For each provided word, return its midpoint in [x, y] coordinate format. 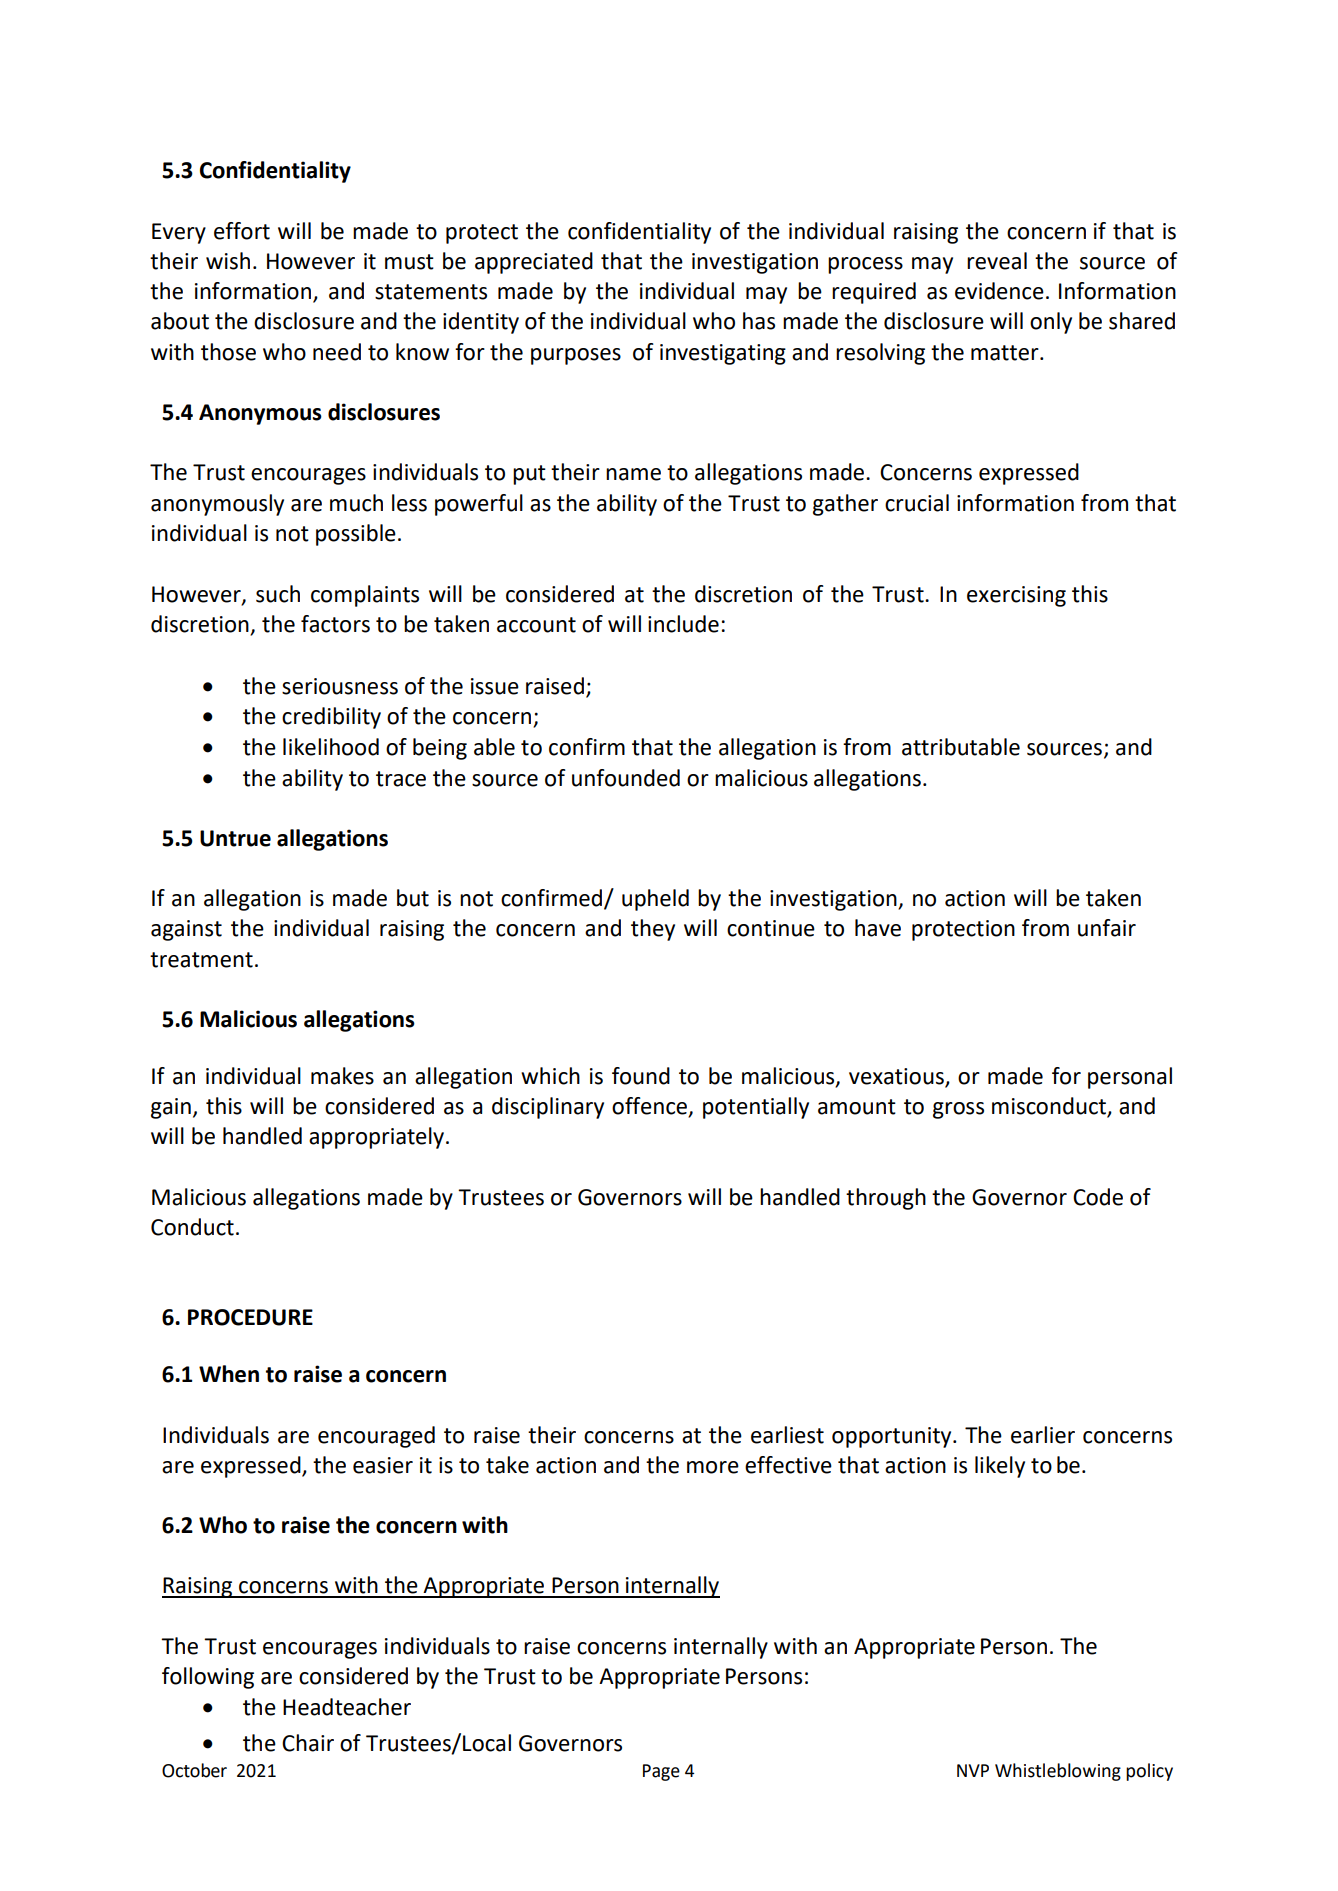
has [759, 321]
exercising [1016, 596]
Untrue [235, 838]
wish [228, 261]
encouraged [376, 1437]
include [683, 624]
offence [650, 1107]
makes [342, 1076]
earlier [1043, 1435]
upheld [655, 900]
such [278, 594]
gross [958, 1110]
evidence [999, 291]
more [713, 1467]
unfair [1107, 928]
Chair [308, 1743]
